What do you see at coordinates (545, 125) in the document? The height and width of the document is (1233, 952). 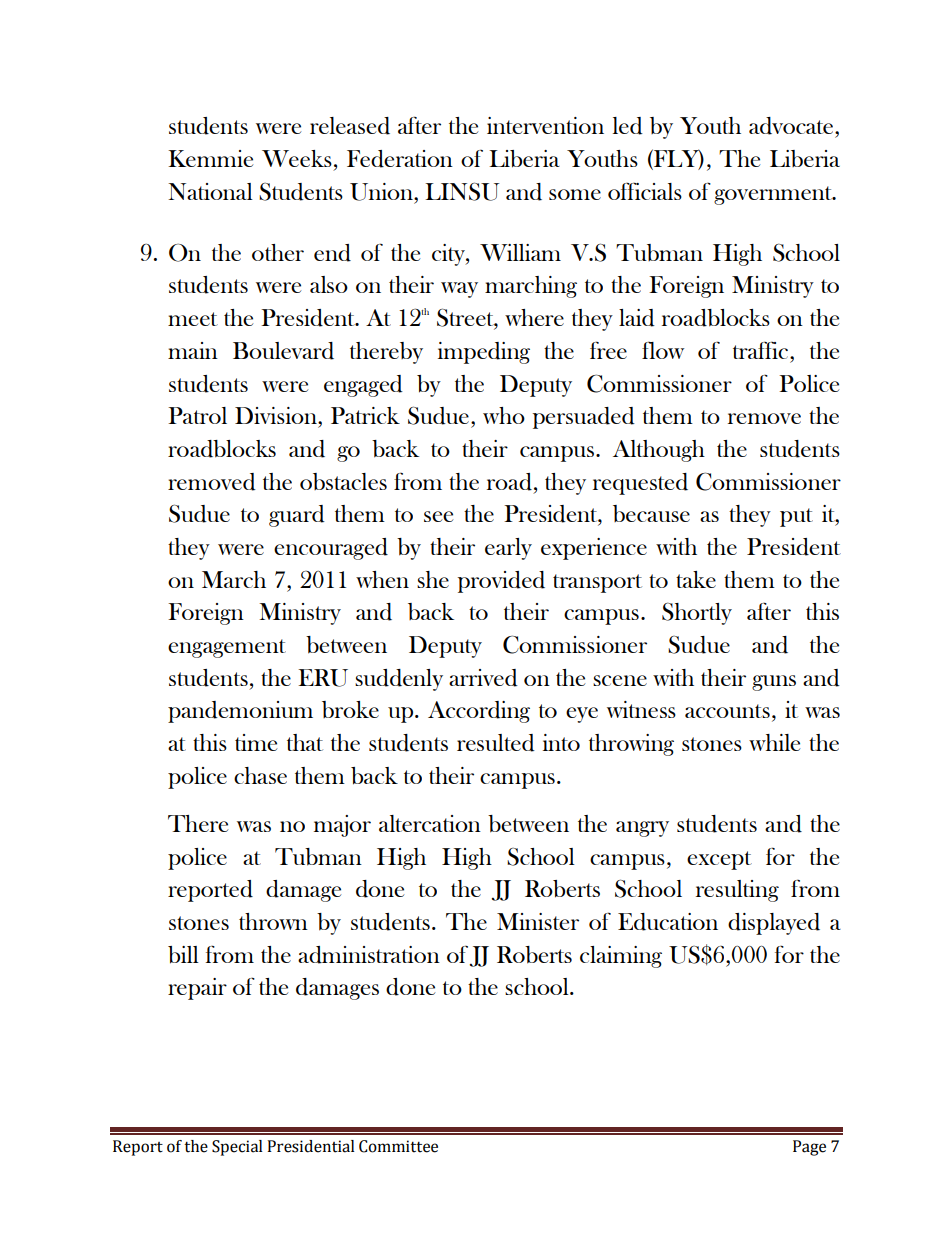 I see `intervention` at bounding box center [545, 125].
